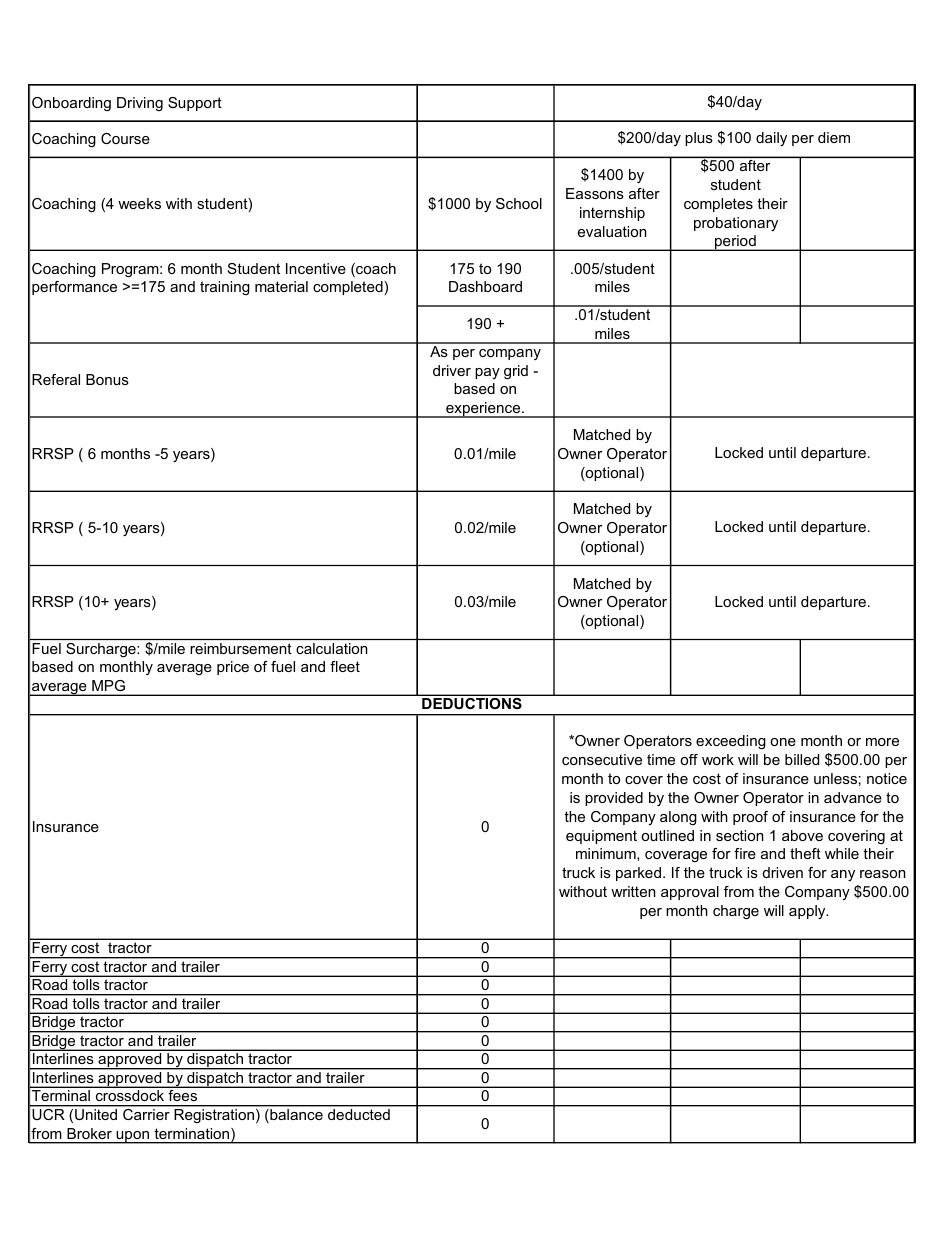 The width and height of the image is (952, 1233). I want to click on Course, so click(125, 138).
